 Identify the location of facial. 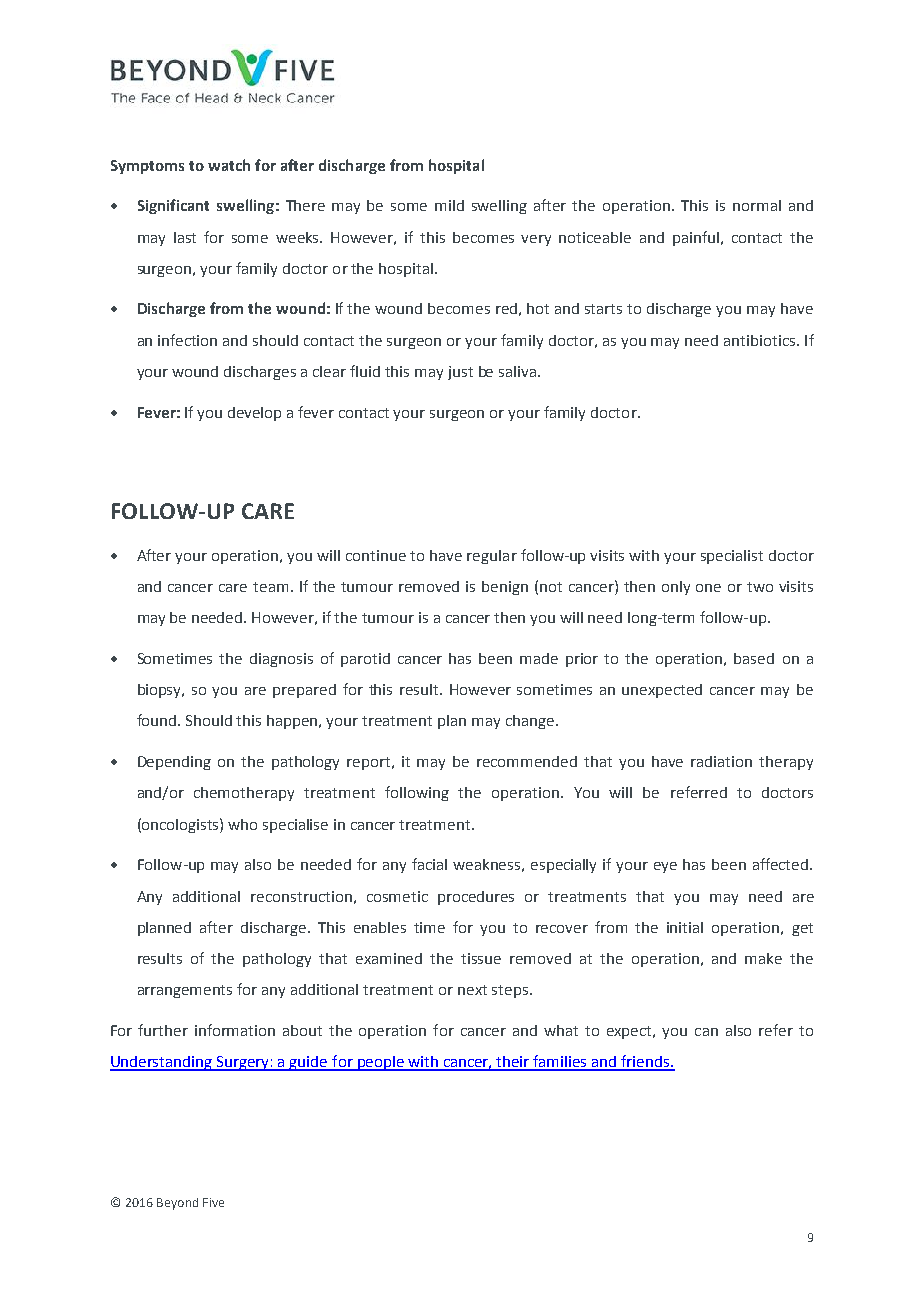
(429, 864).
